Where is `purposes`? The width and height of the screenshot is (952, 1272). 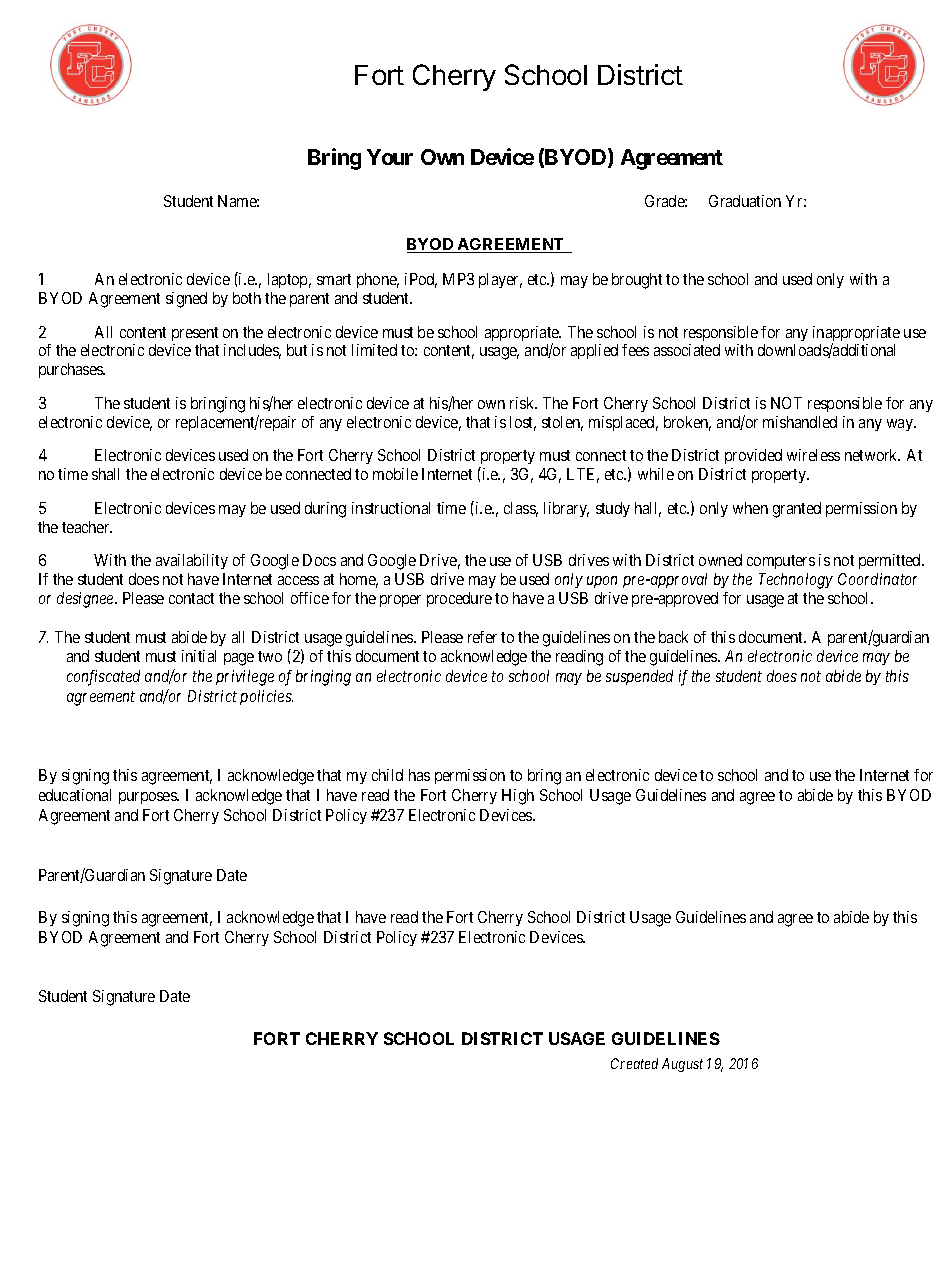 purposes is located at coordinates (148, 798).
